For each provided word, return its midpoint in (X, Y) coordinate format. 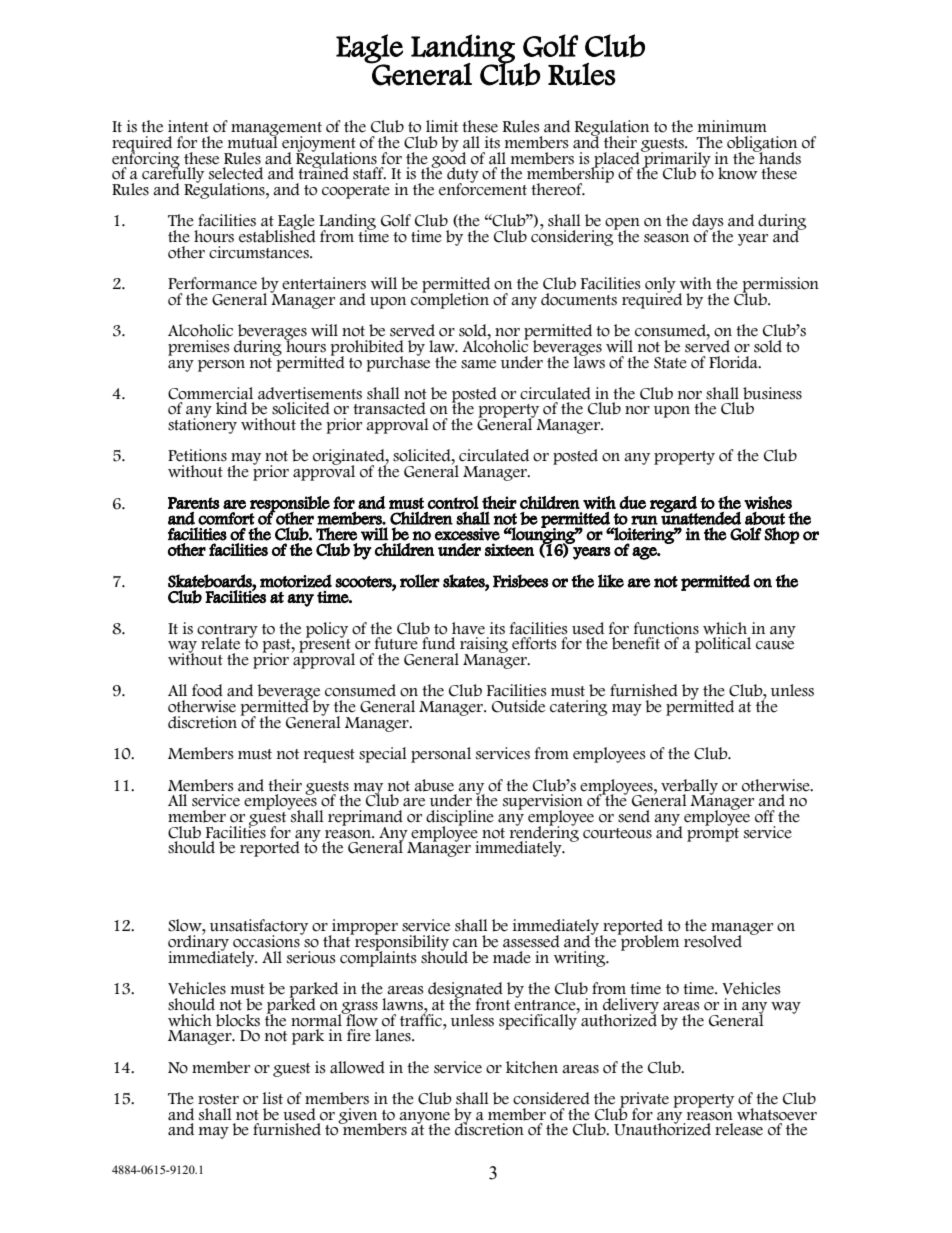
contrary (227, 632)
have (468, 628)
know (738, 173)
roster (218, 1099)
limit (442, 126)
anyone (424, 1119)
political (723, 645)
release (739, 1129)
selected (236, 173)
